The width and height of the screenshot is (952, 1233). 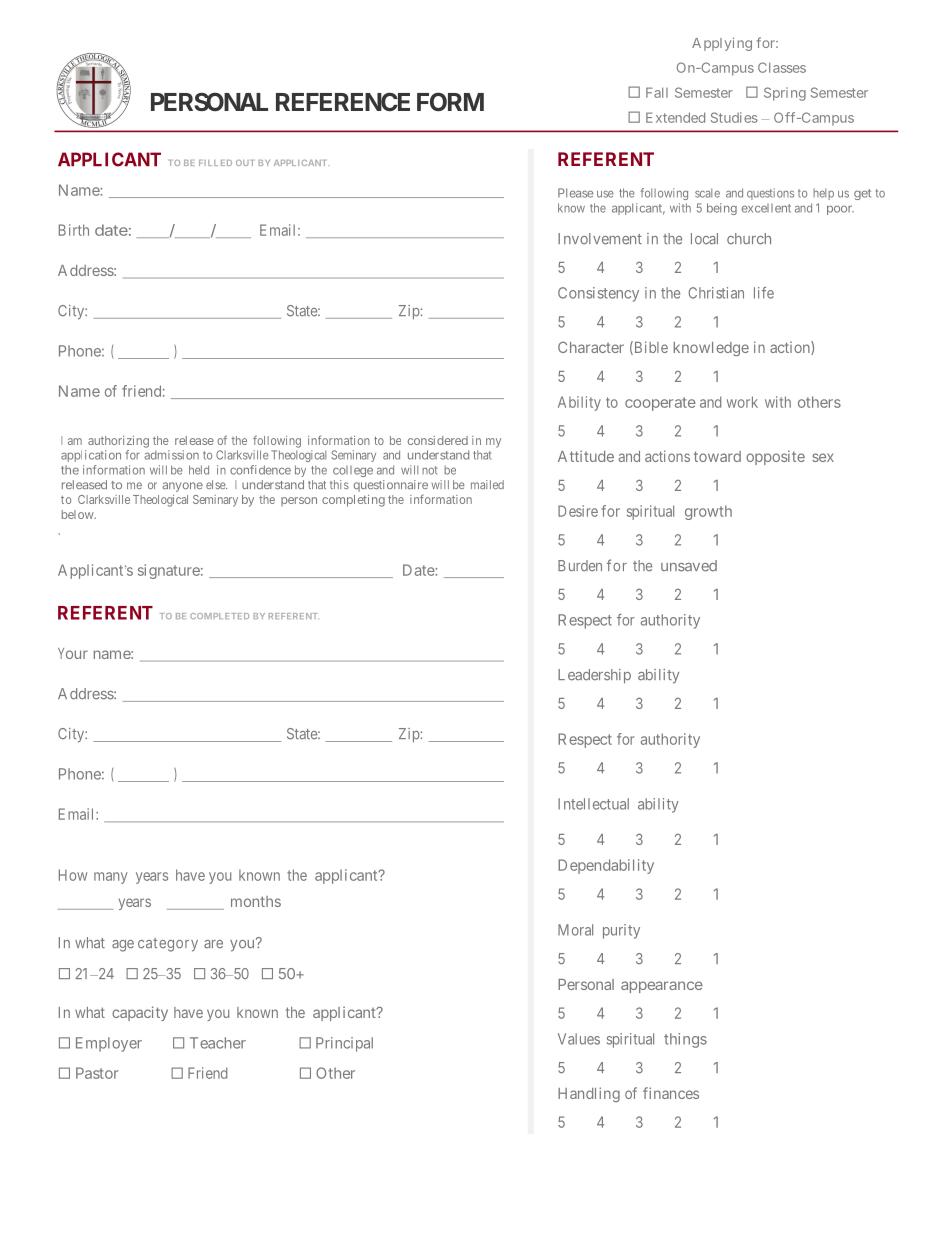 I want to click on considered, so click(x=438, y=440).
